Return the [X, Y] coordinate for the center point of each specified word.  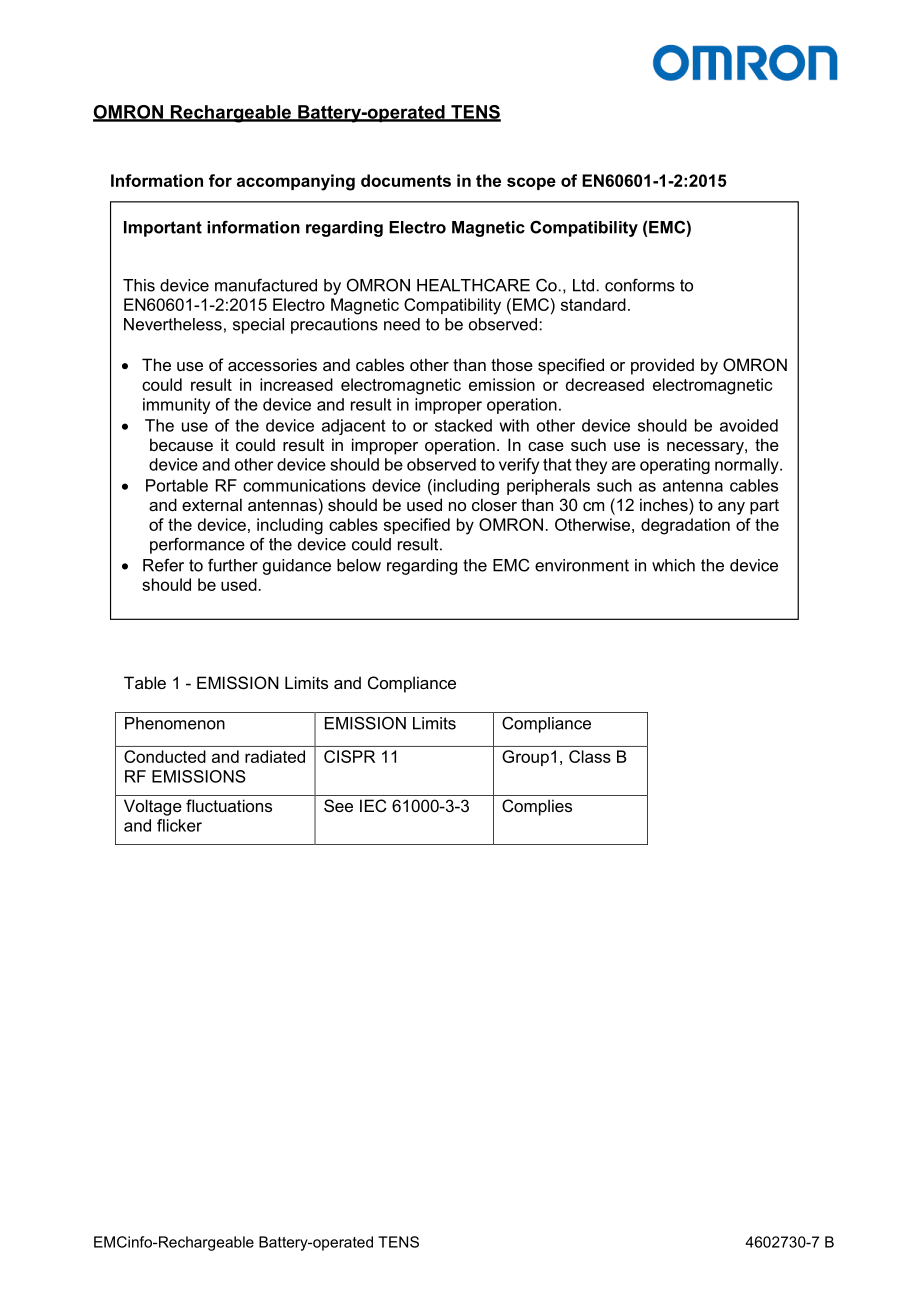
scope [531, 183]
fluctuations [229, 805]
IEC [373, 805]
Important [163, 229]
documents [406, 180]
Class [590, 756]
